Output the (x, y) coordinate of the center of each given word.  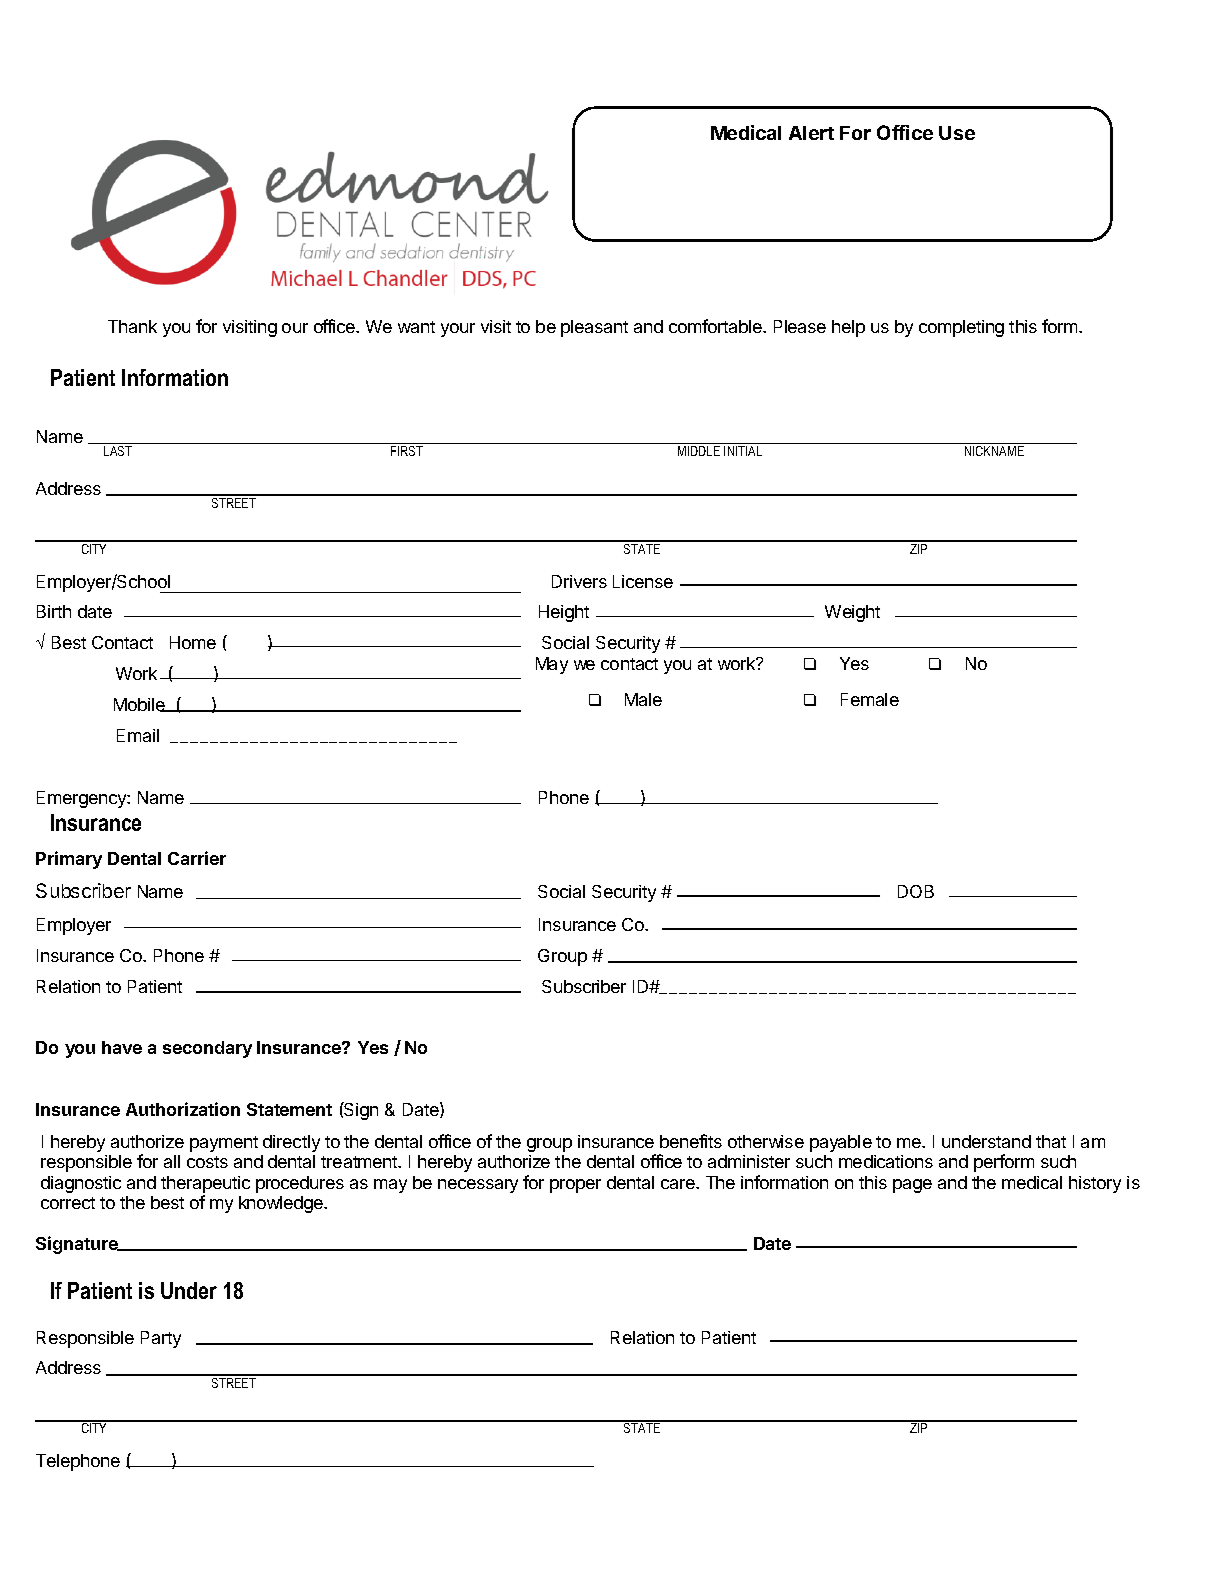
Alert (811, 133)
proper (575, 1186)
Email (138, 735)
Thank (132, 326)
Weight (852, 613)
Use (957, 133)
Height (564, 613)
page (912, 1186)
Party (161, 1339)
